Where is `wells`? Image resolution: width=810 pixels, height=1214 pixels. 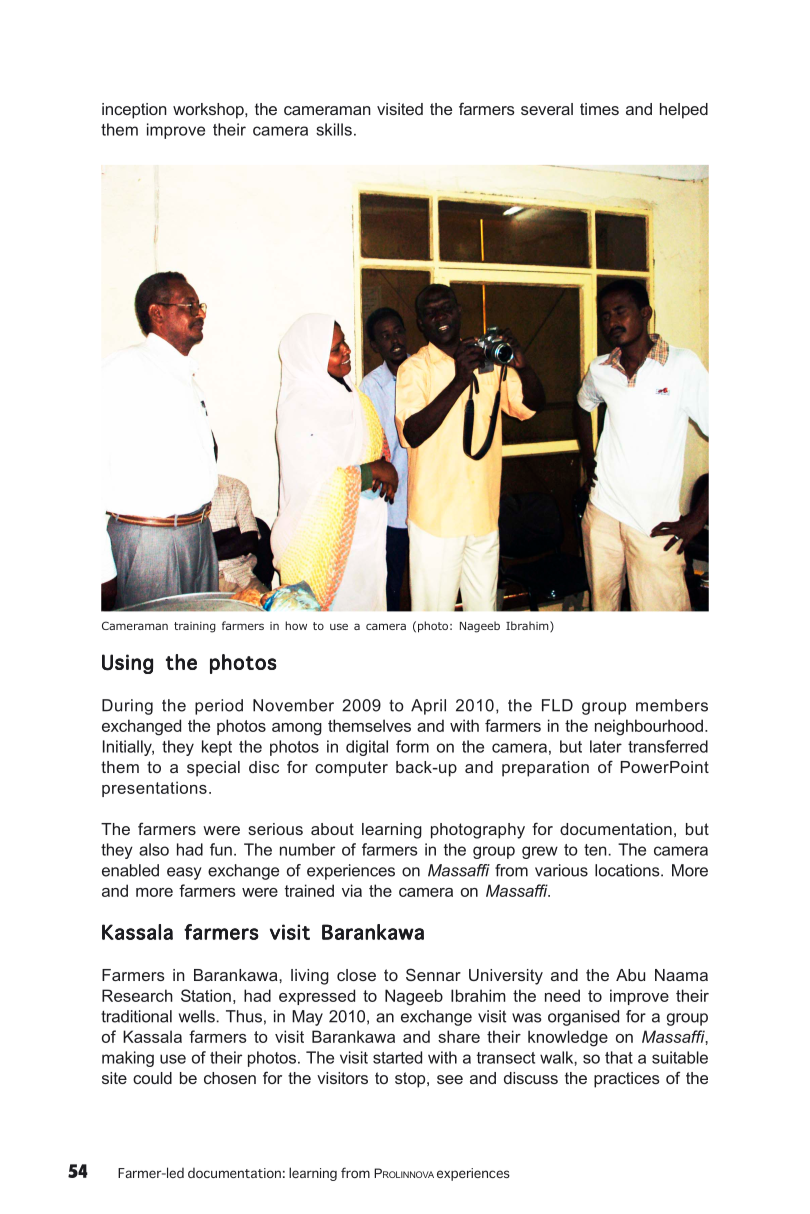 wells is located at coordinates (198, 1016).
